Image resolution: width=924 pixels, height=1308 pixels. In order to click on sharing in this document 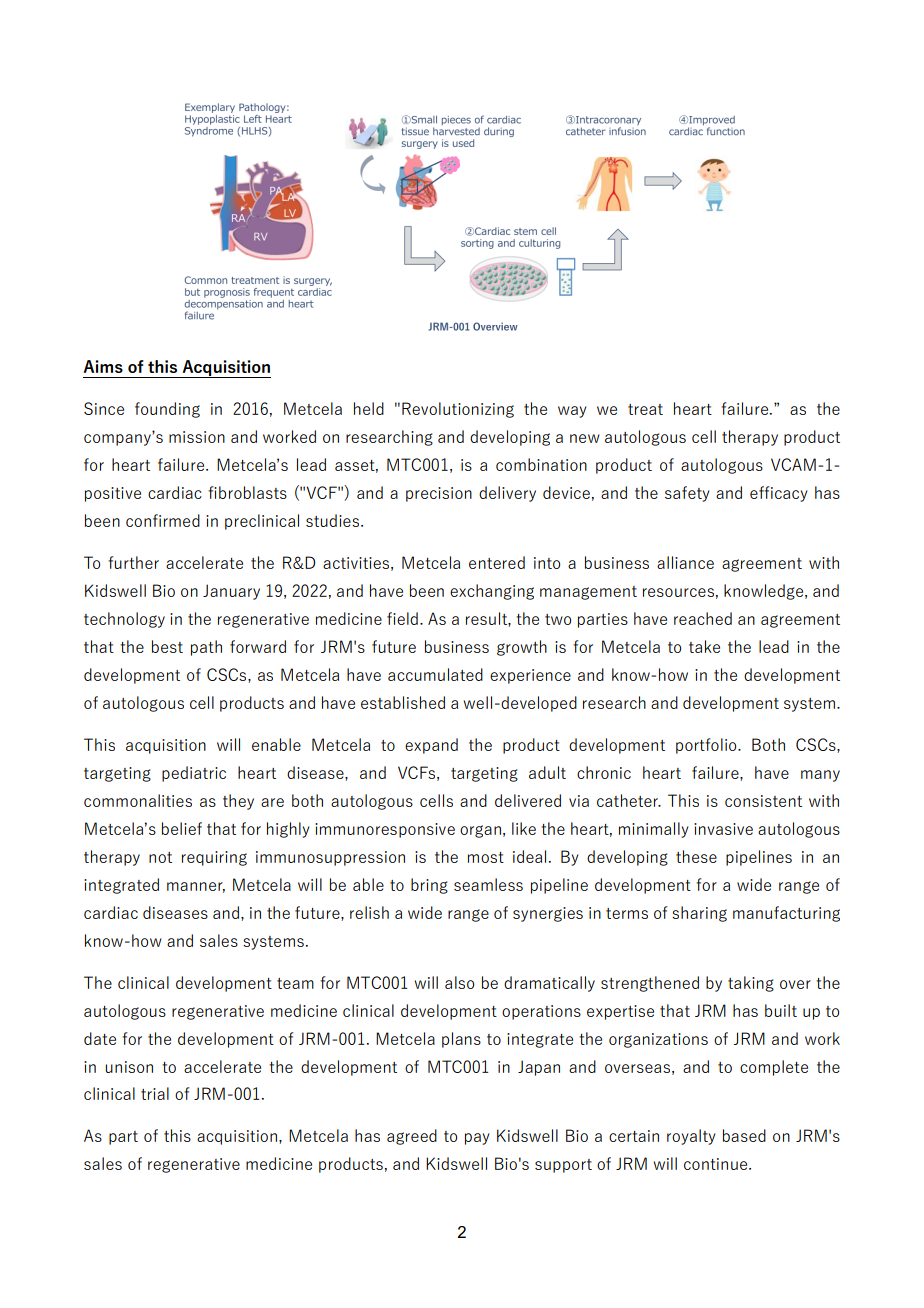, I will do `click(699, 914)`.
